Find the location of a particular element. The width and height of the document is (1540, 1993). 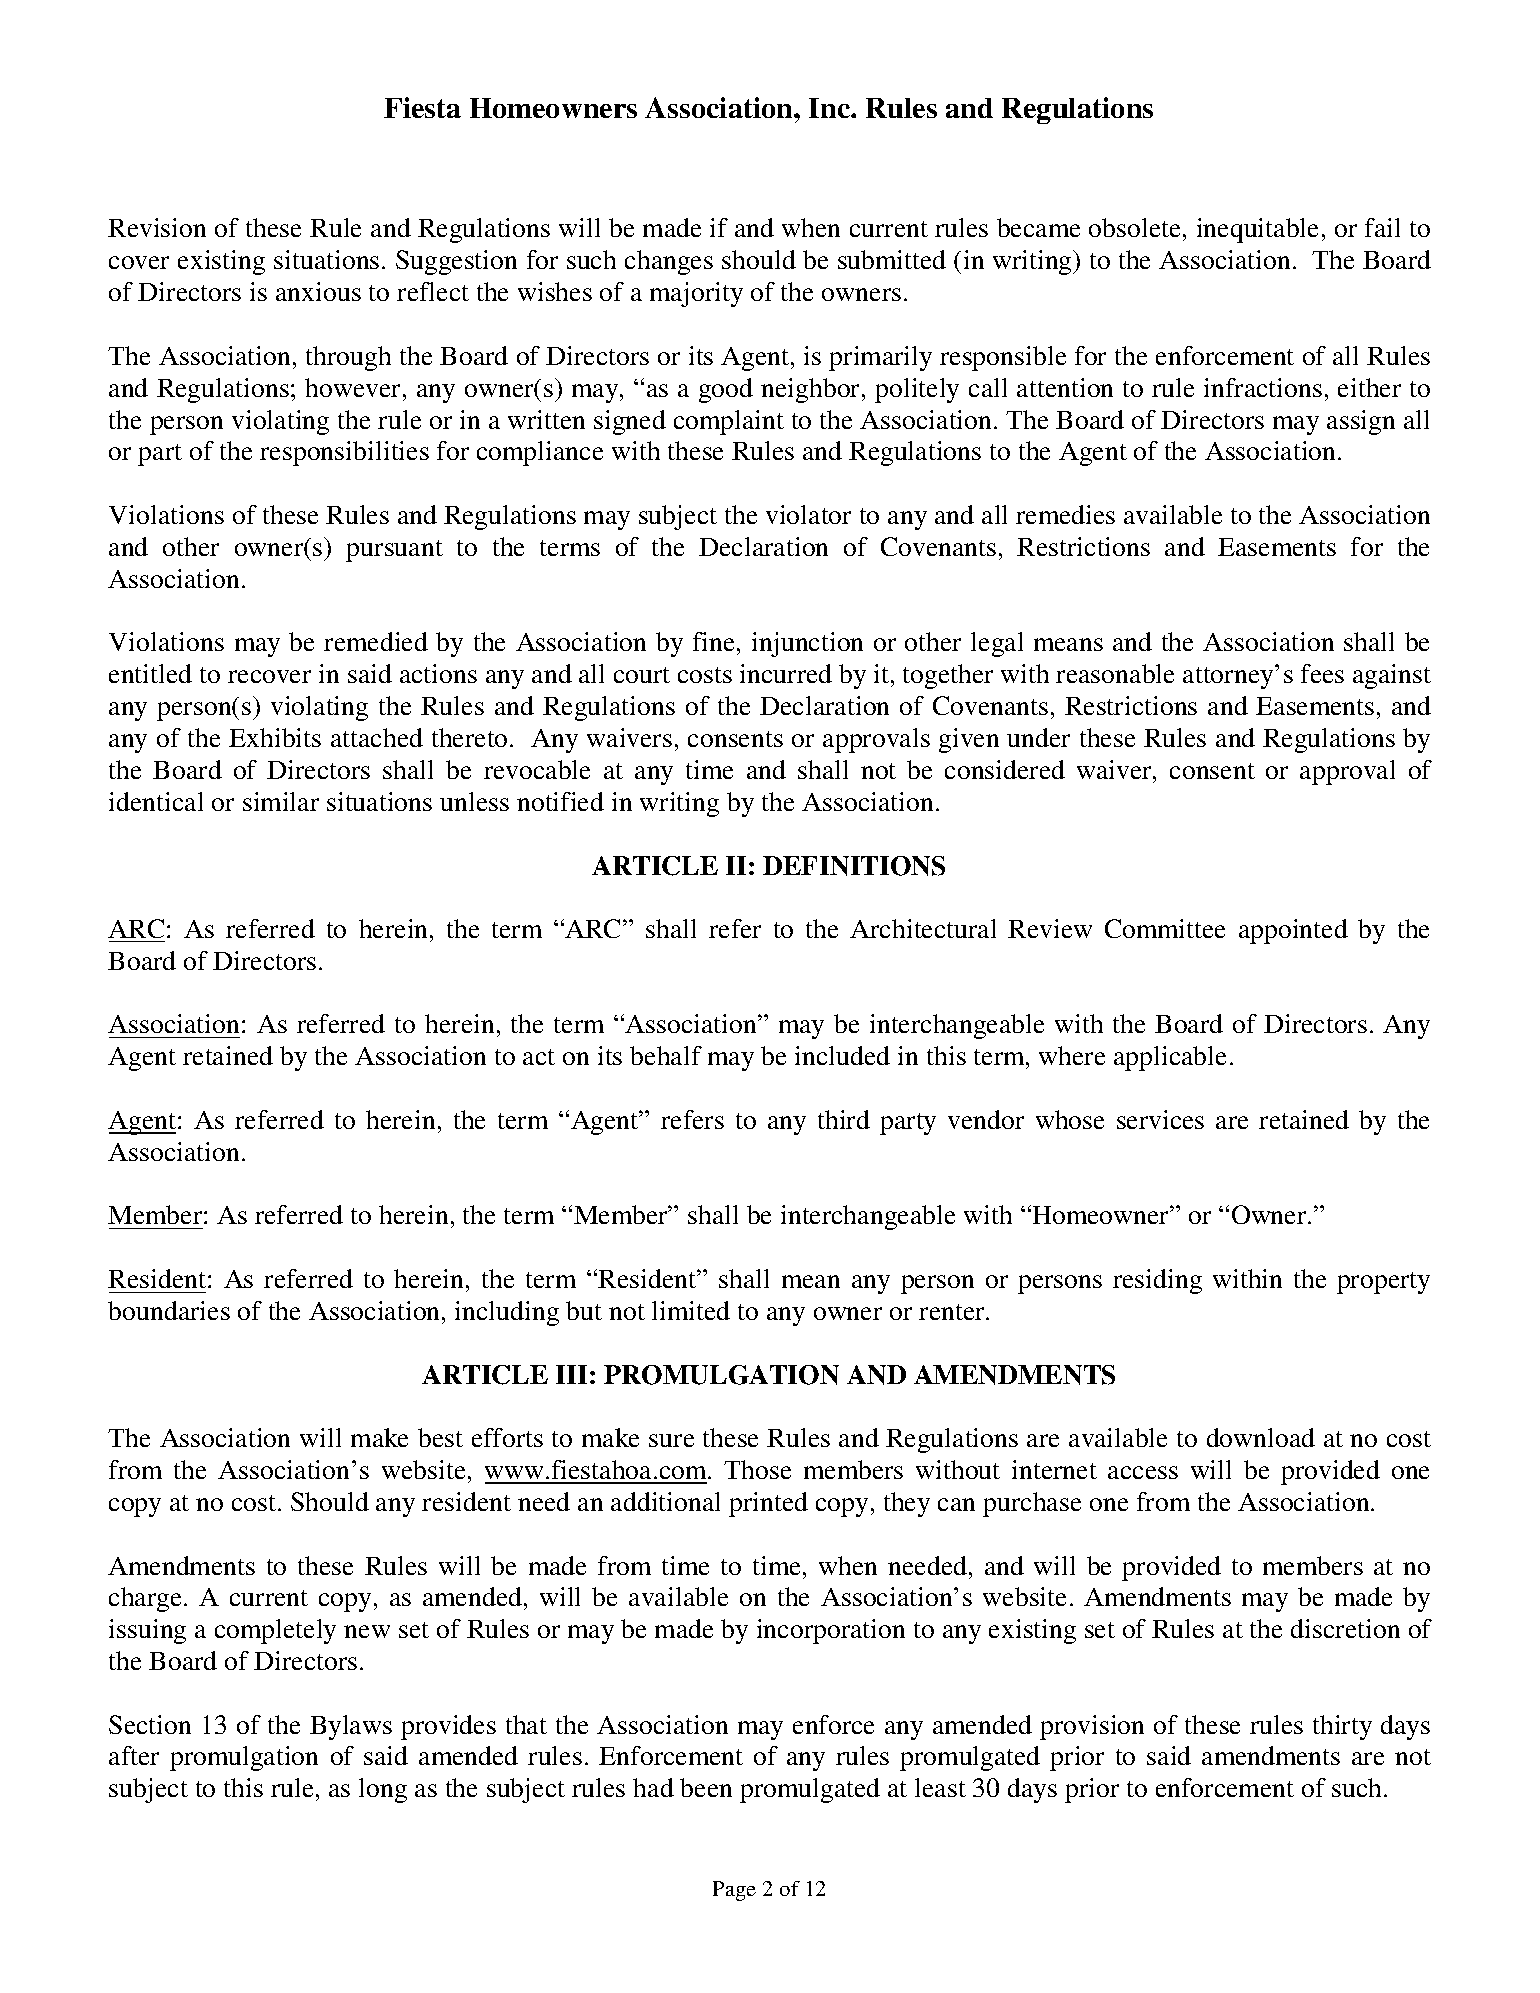

included is located at coordinates (842, 1055).
